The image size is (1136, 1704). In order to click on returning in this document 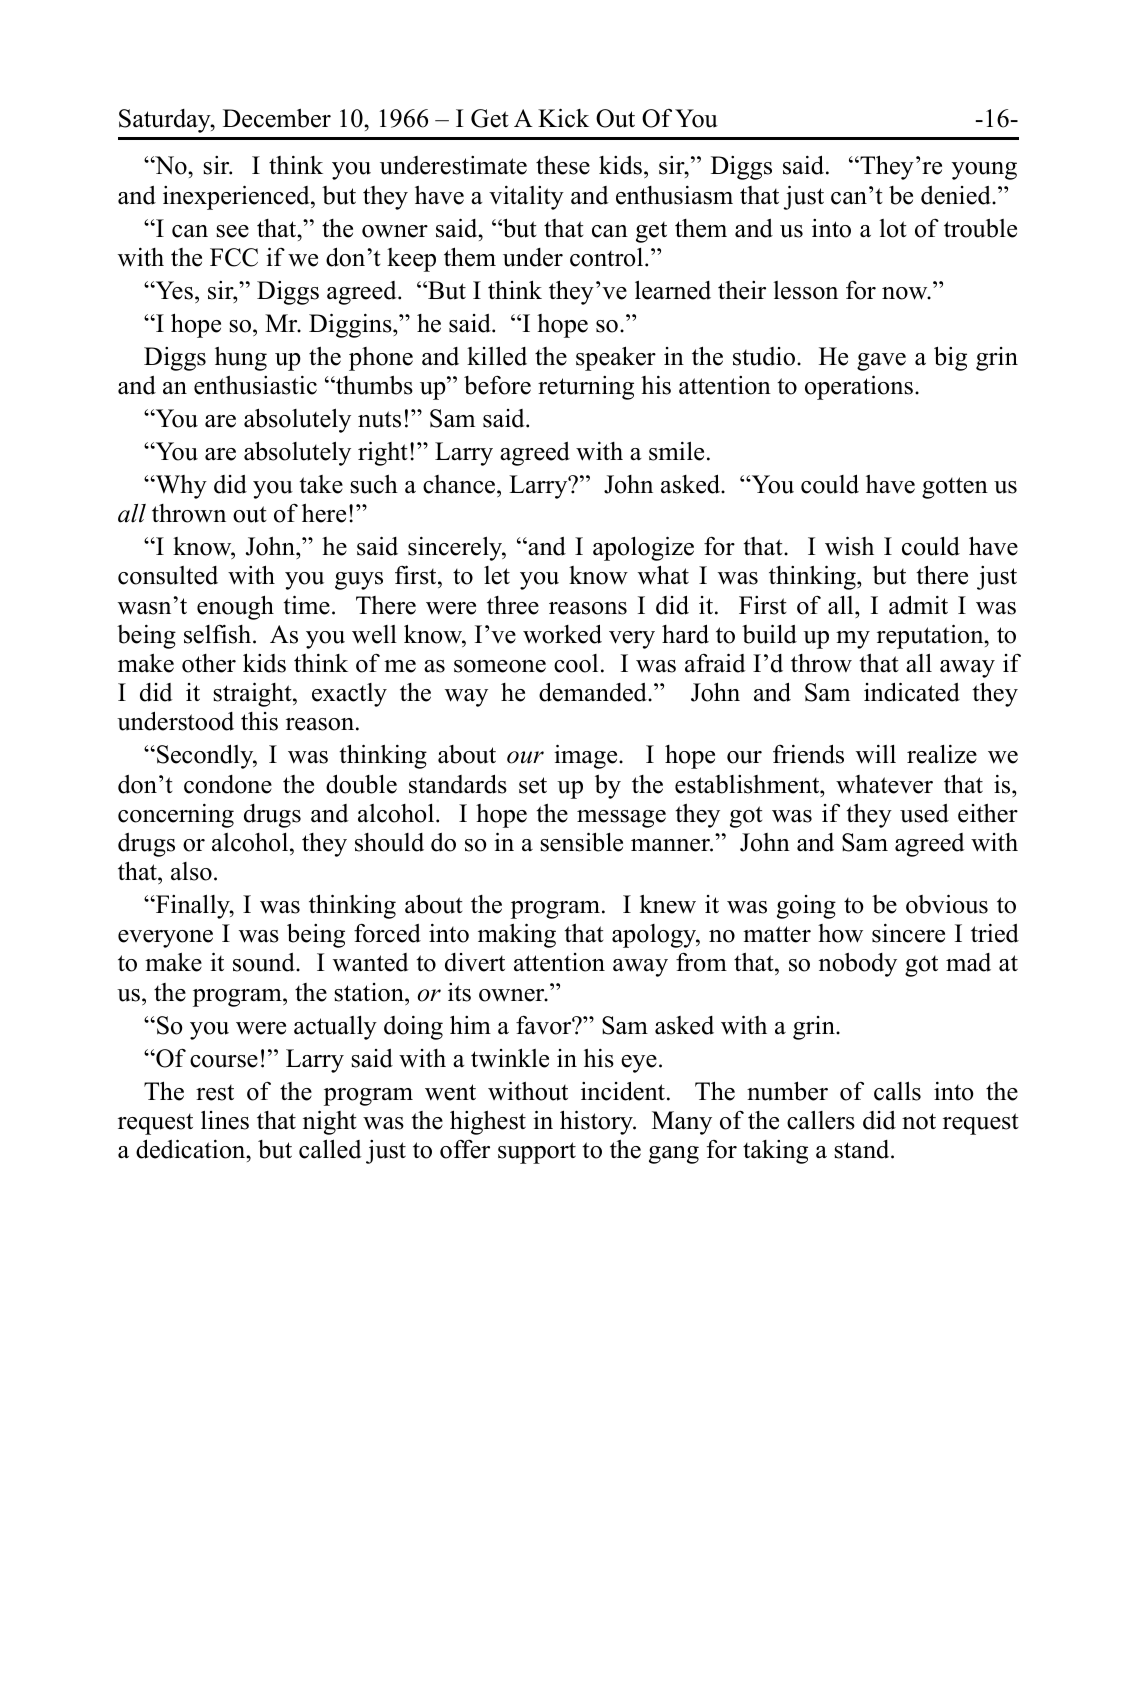, I will do `click(586, 388)`.
